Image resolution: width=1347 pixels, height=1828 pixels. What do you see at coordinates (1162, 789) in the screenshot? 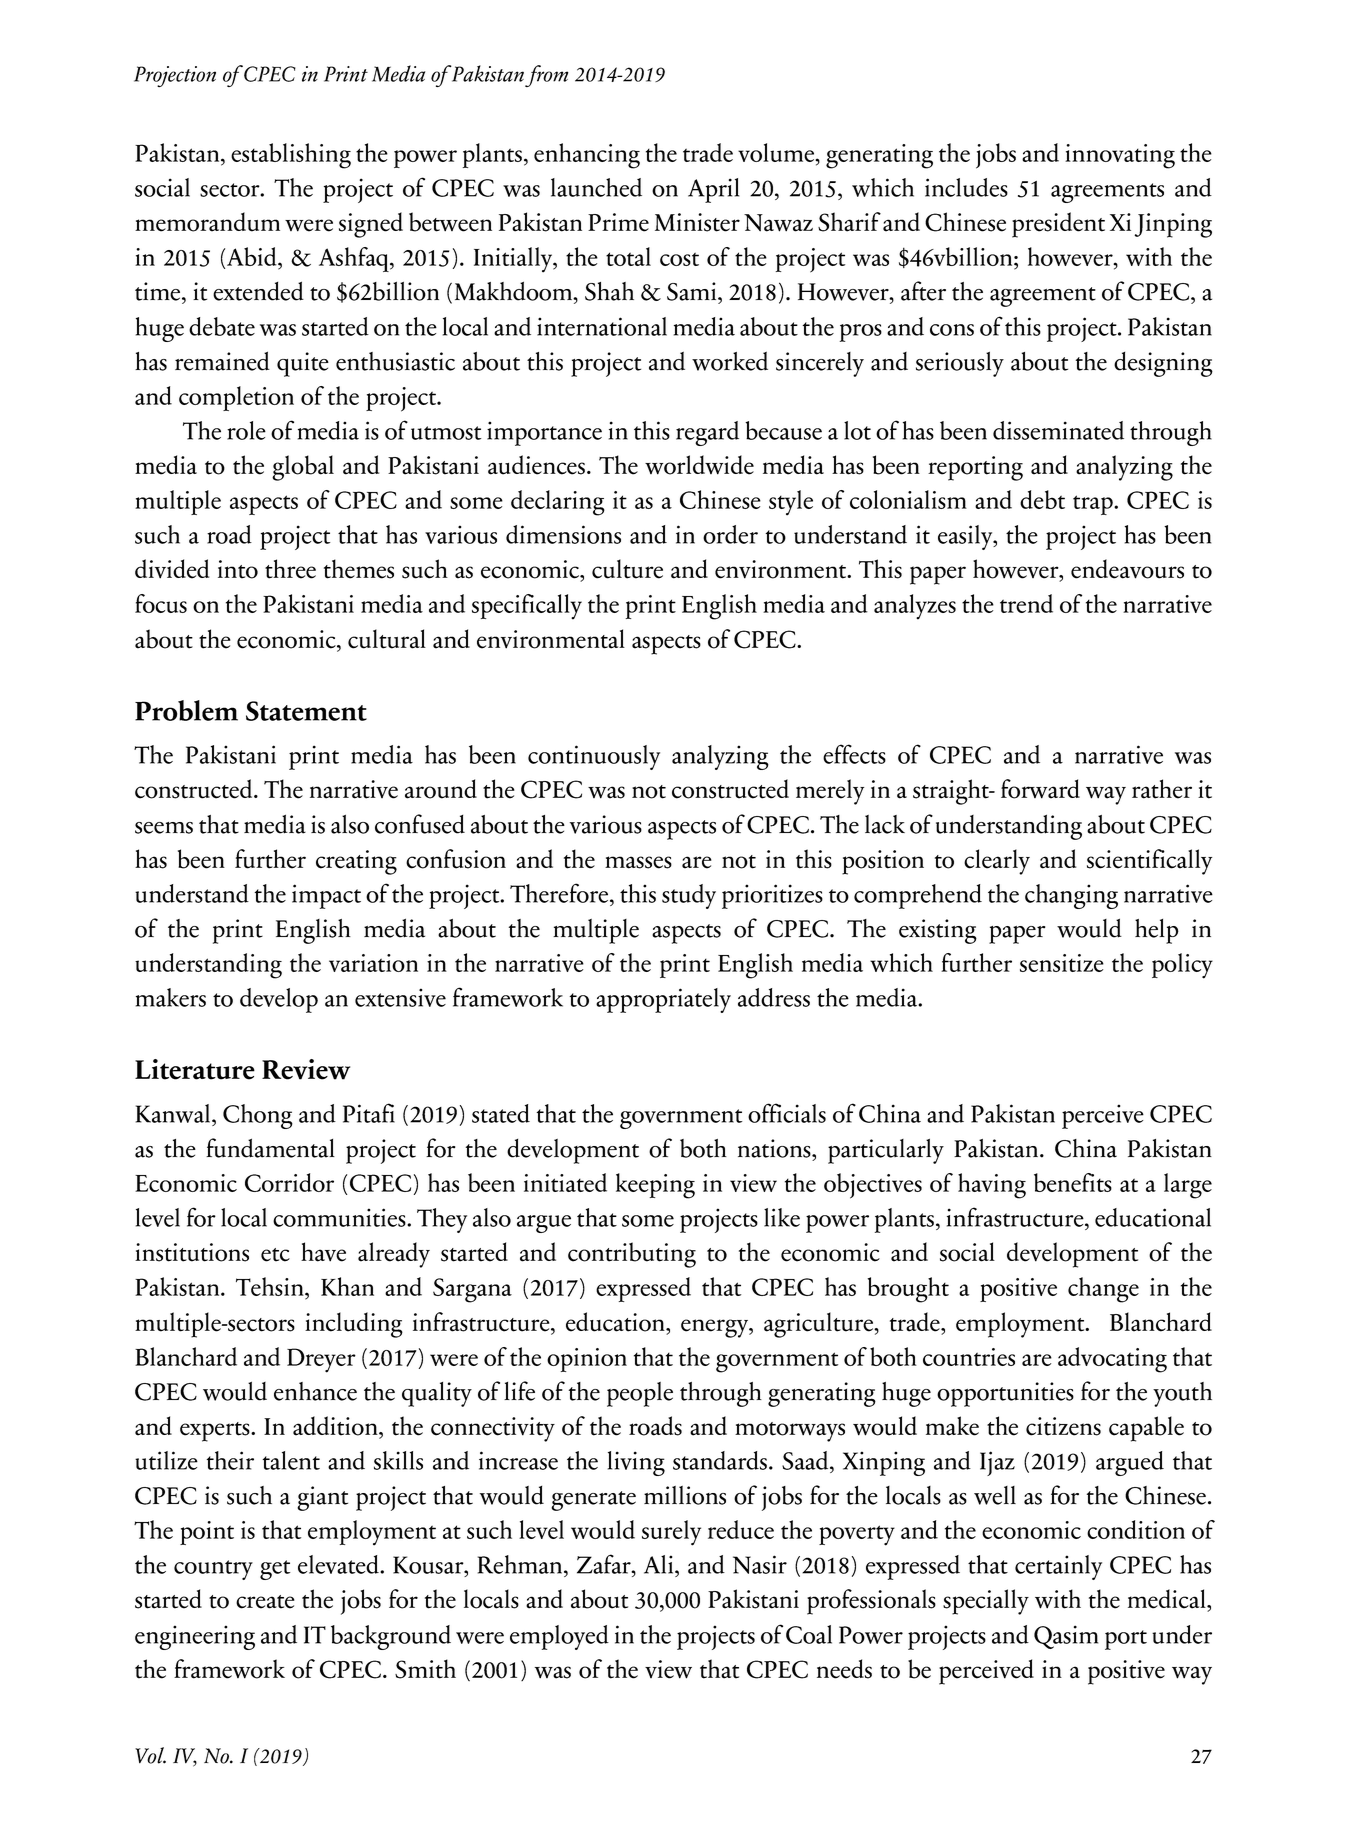
I see `rather` at bounding box center [1162, 789].
